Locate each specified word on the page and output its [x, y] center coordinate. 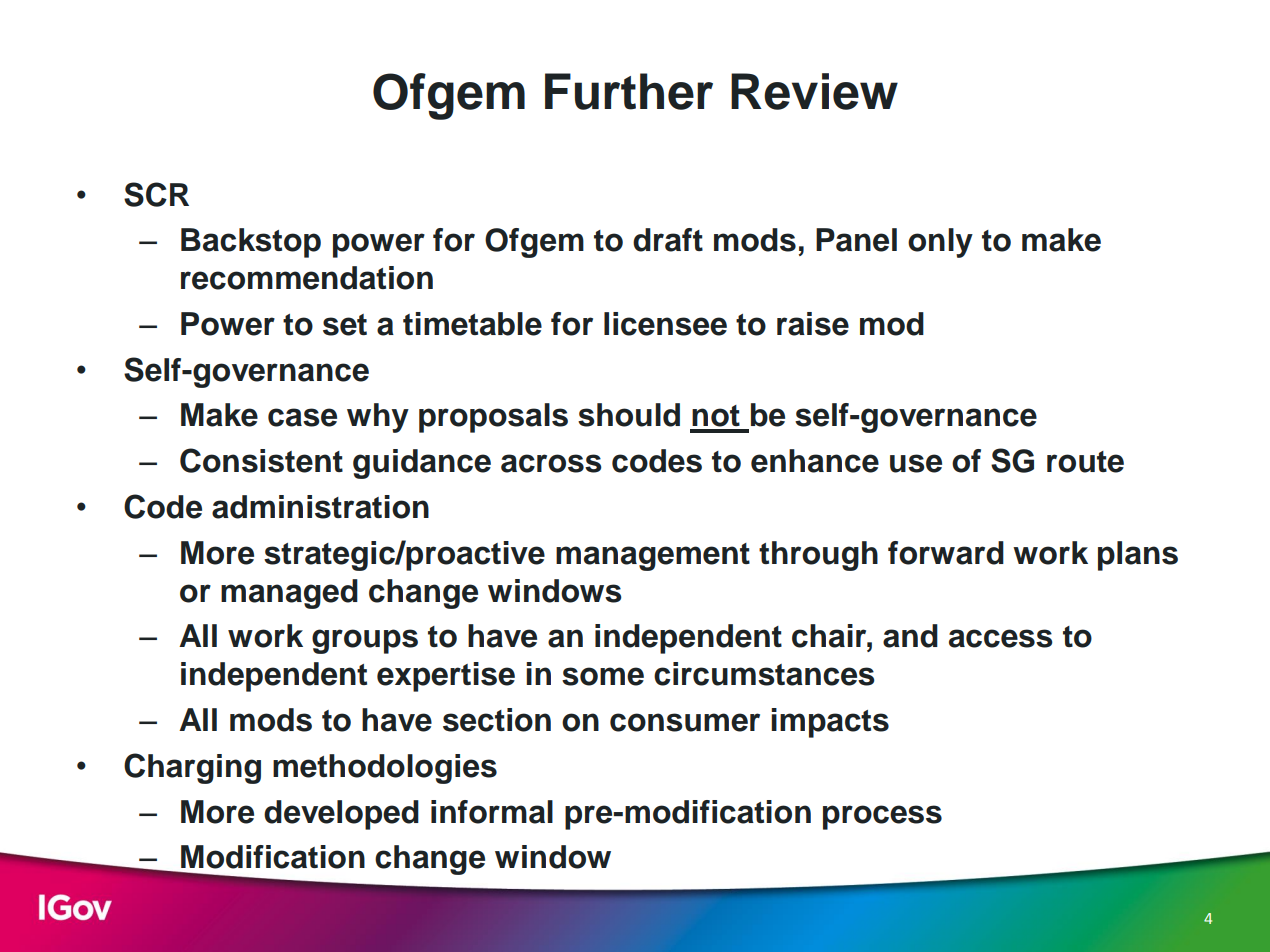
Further [629, 91]
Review [814, 91]
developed [341, 815]
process [882, 817]
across [551, 463]
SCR [156, 194]
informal [492, 812]
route [1085, 462]
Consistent [261, 460]
